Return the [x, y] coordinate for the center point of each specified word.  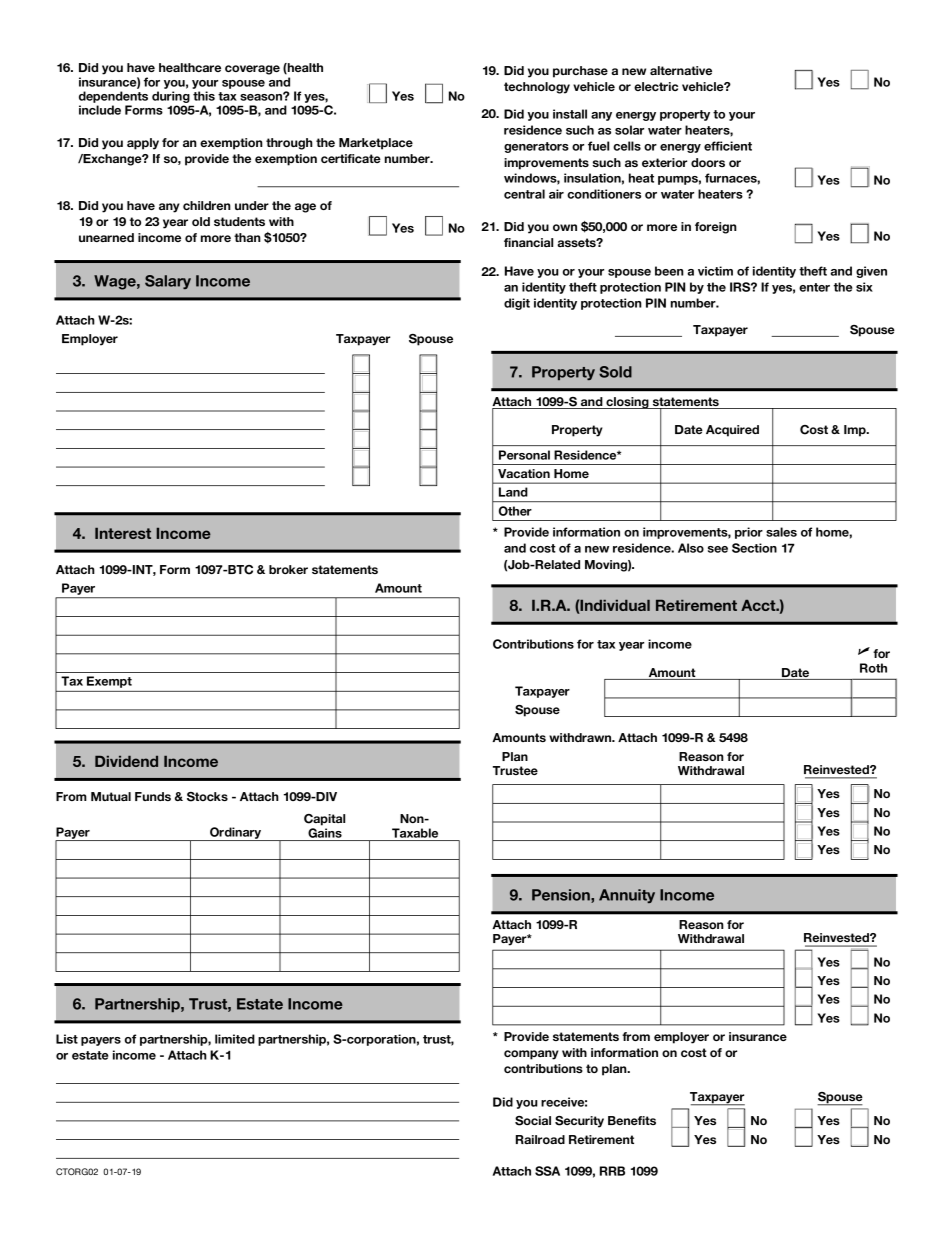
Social [533, 1121]
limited [235, 1039]
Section [754, 548]
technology [537, 88]
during [171, 97]
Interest [123, 533]
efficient [728, 146]
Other [515, 511]
